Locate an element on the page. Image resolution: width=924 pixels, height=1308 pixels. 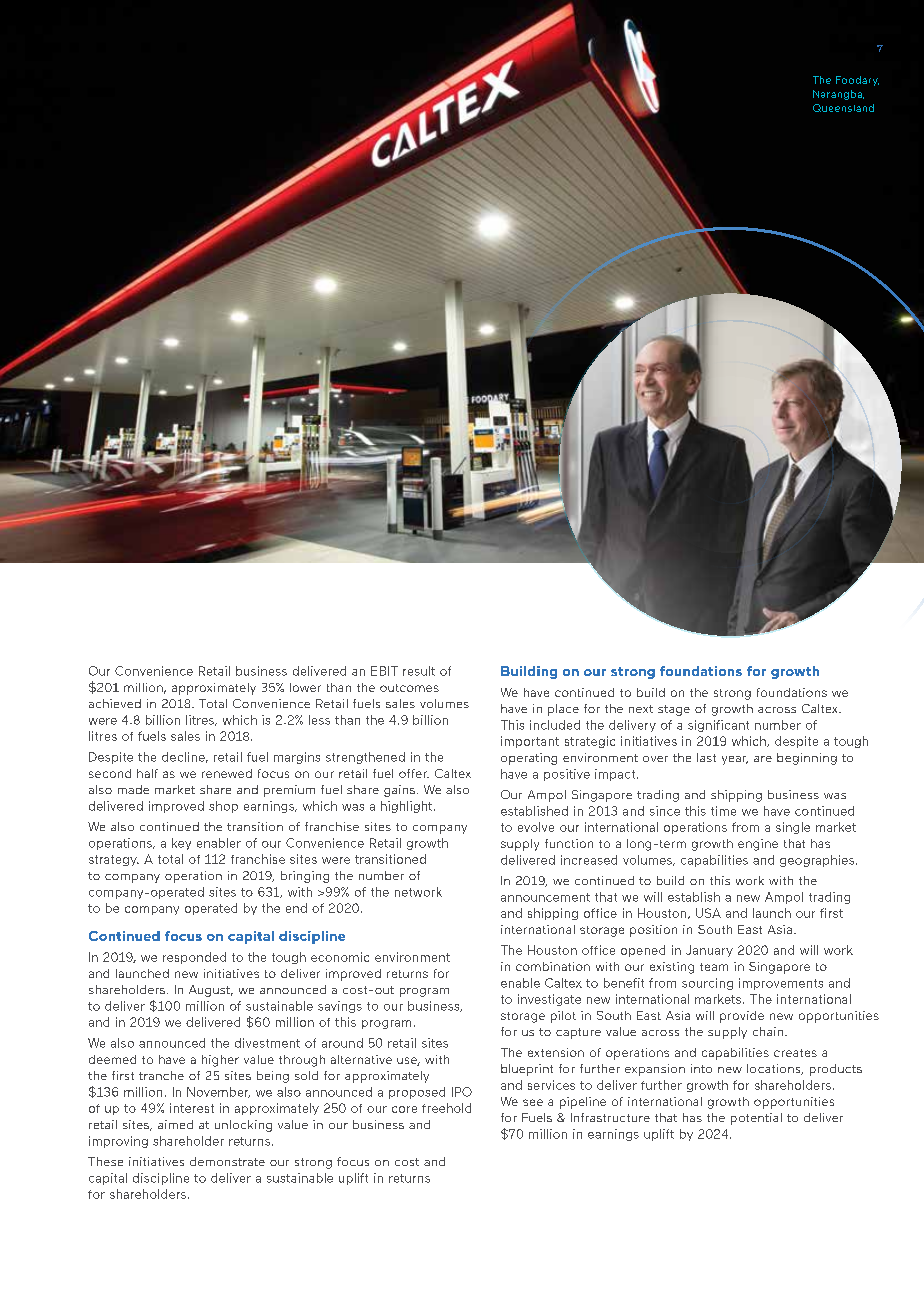
stage is located at coordinates (674, 710).
